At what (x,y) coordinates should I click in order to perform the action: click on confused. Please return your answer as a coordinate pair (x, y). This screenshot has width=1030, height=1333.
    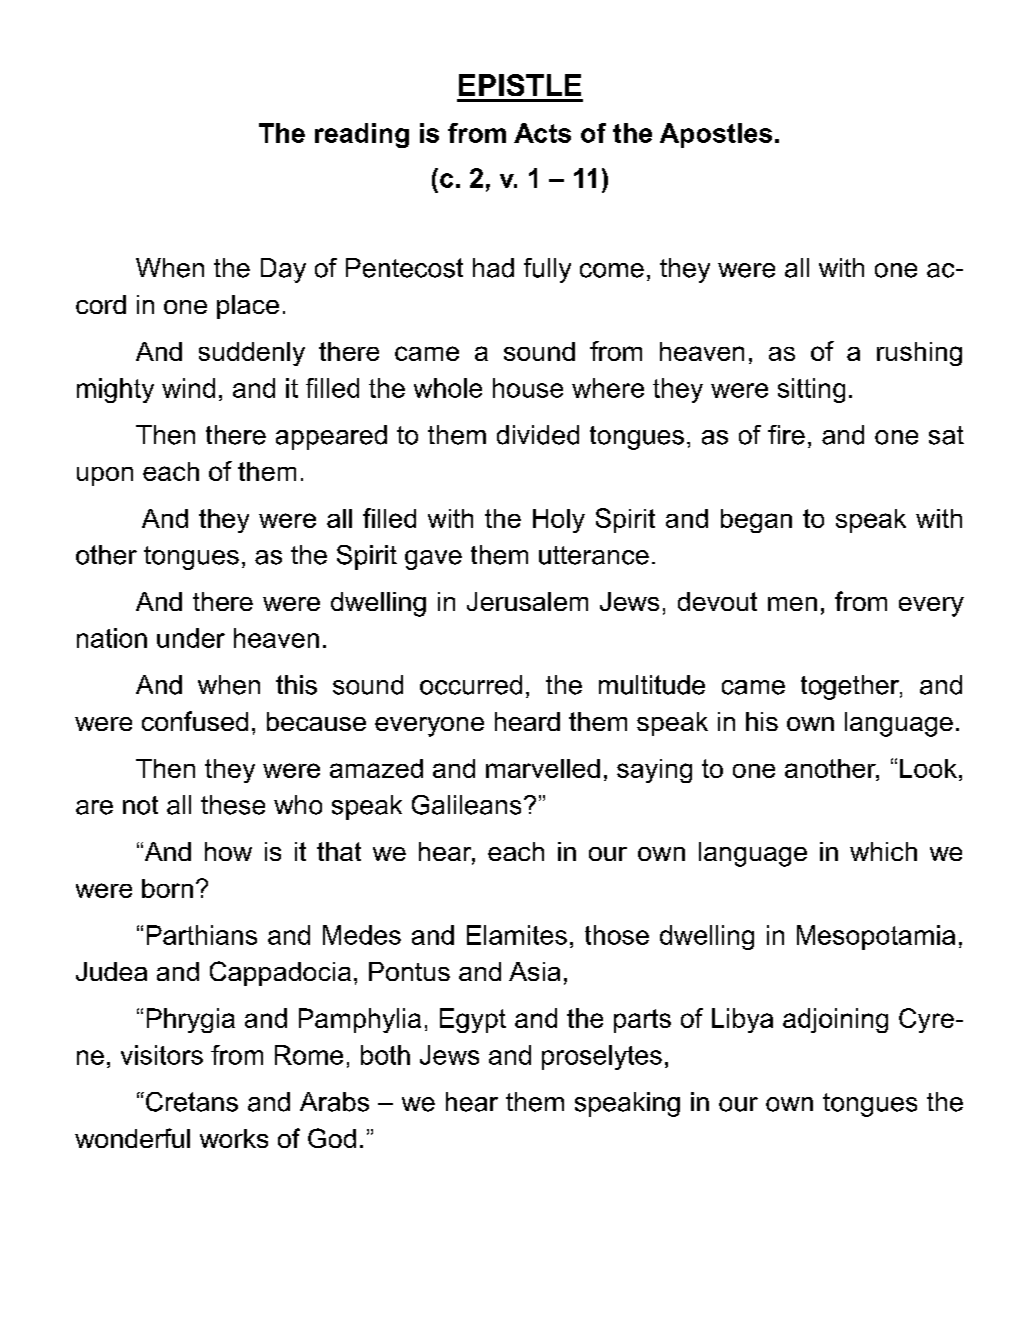
    Looking at the image, I should click on (195, 721).
